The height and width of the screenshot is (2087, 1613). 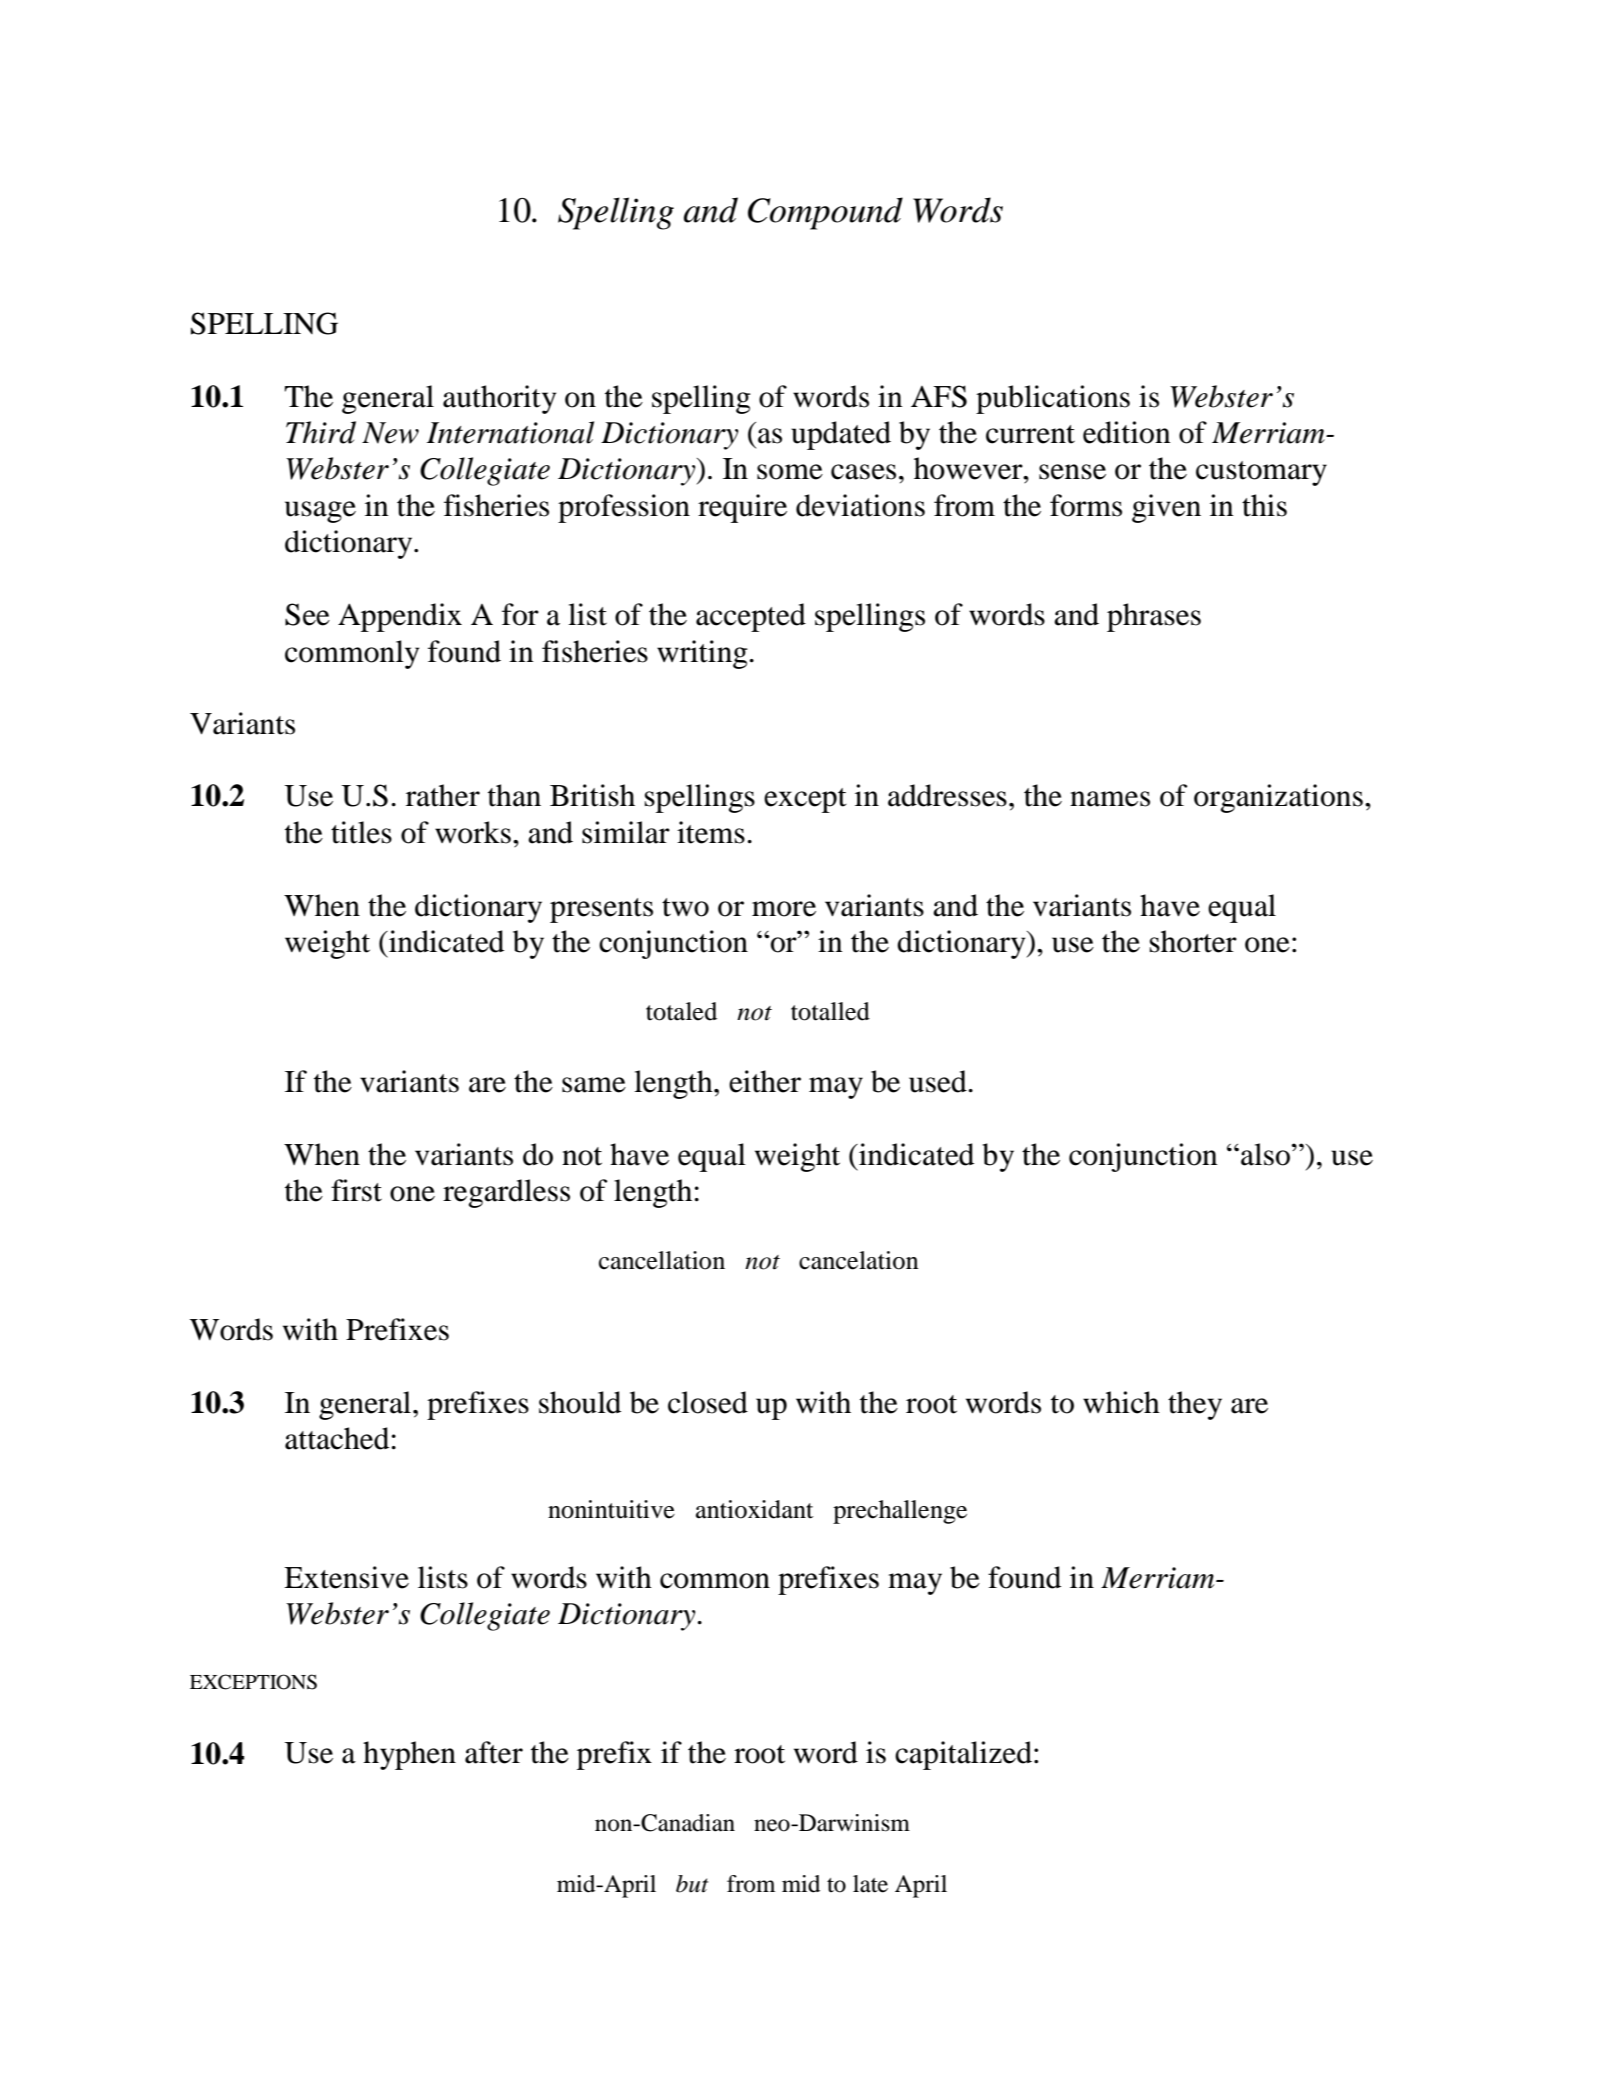 I want to click on capitalized, so click(x=965, y=1755).
